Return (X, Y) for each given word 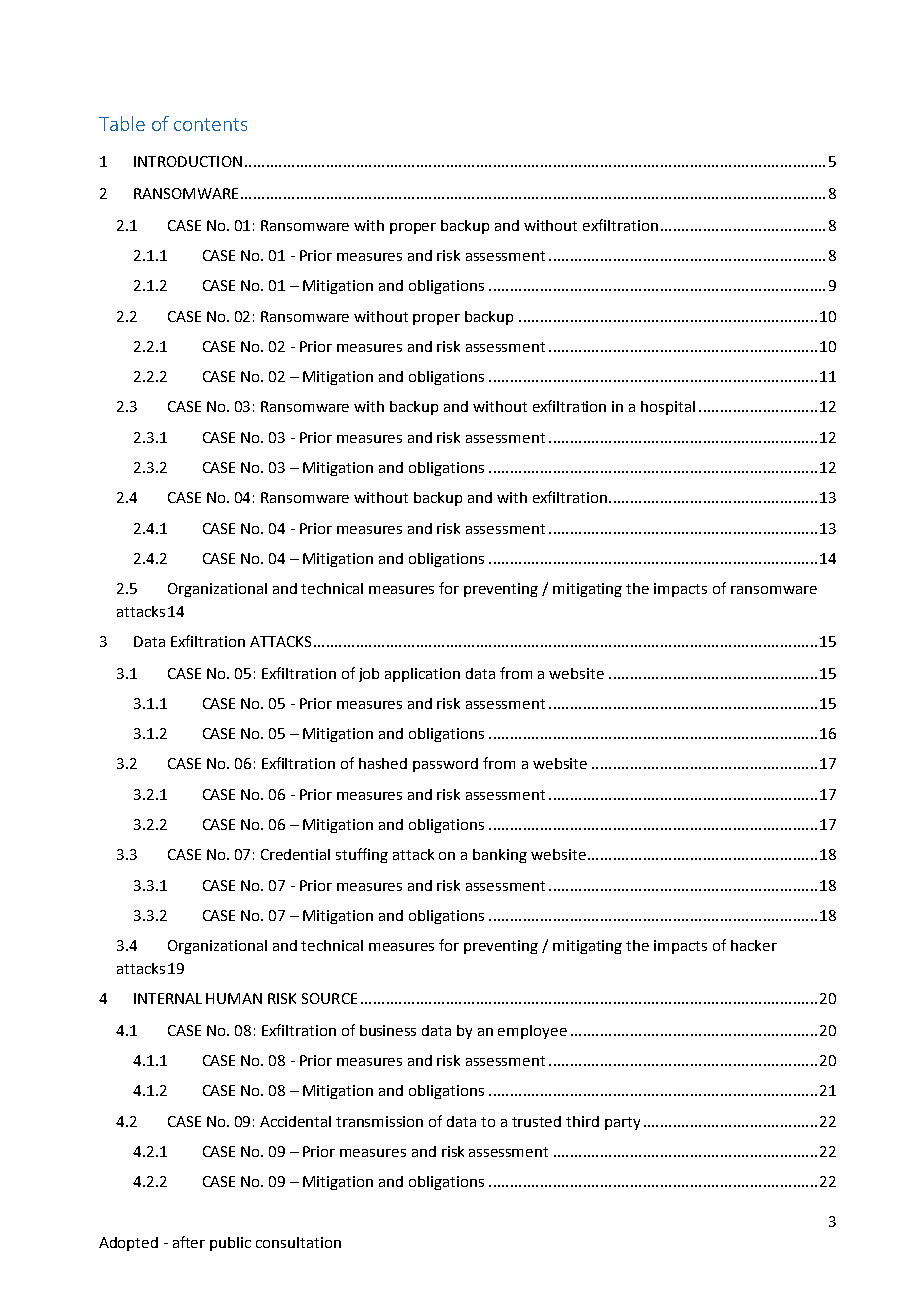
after (189, 1242)
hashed (383, 763)
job (369, 675)
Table (122, 123)
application (422, 675)
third (582, 1121)
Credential (295, 854)
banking (500, 856)
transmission (379, 1121)
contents (210, 124)
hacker (754, 945)
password (445, 765)
